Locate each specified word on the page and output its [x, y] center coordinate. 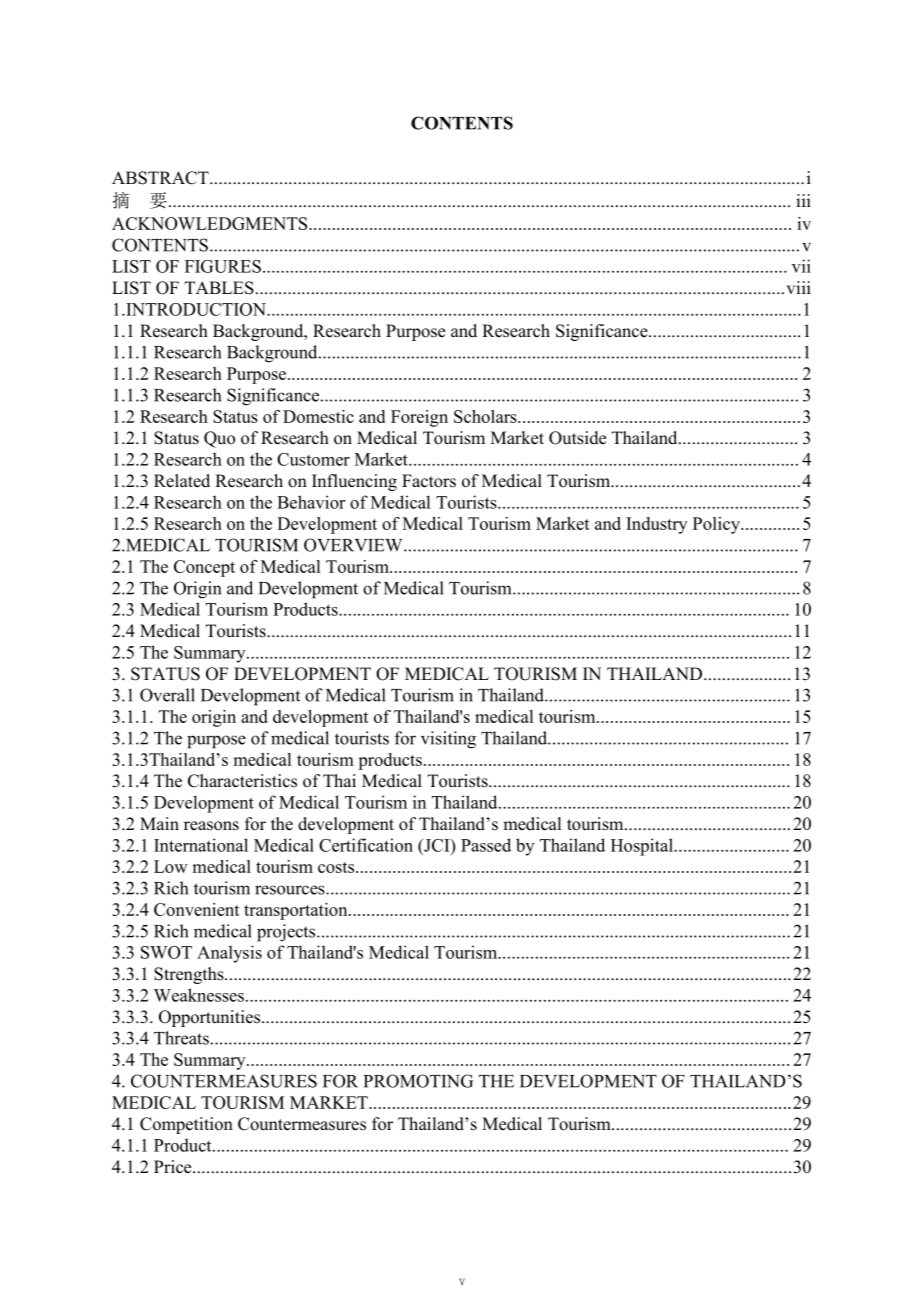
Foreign [419, 418]
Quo [219, 439]
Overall [167, 695]
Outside [577, 438]
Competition [186, 1125]
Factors [429, 481]
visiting [448, 740]
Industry [656, 525]
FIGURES [223, 266]
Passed [486, 845]
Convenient [197, 909]
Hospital [643, 847]
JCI [437, 845]
